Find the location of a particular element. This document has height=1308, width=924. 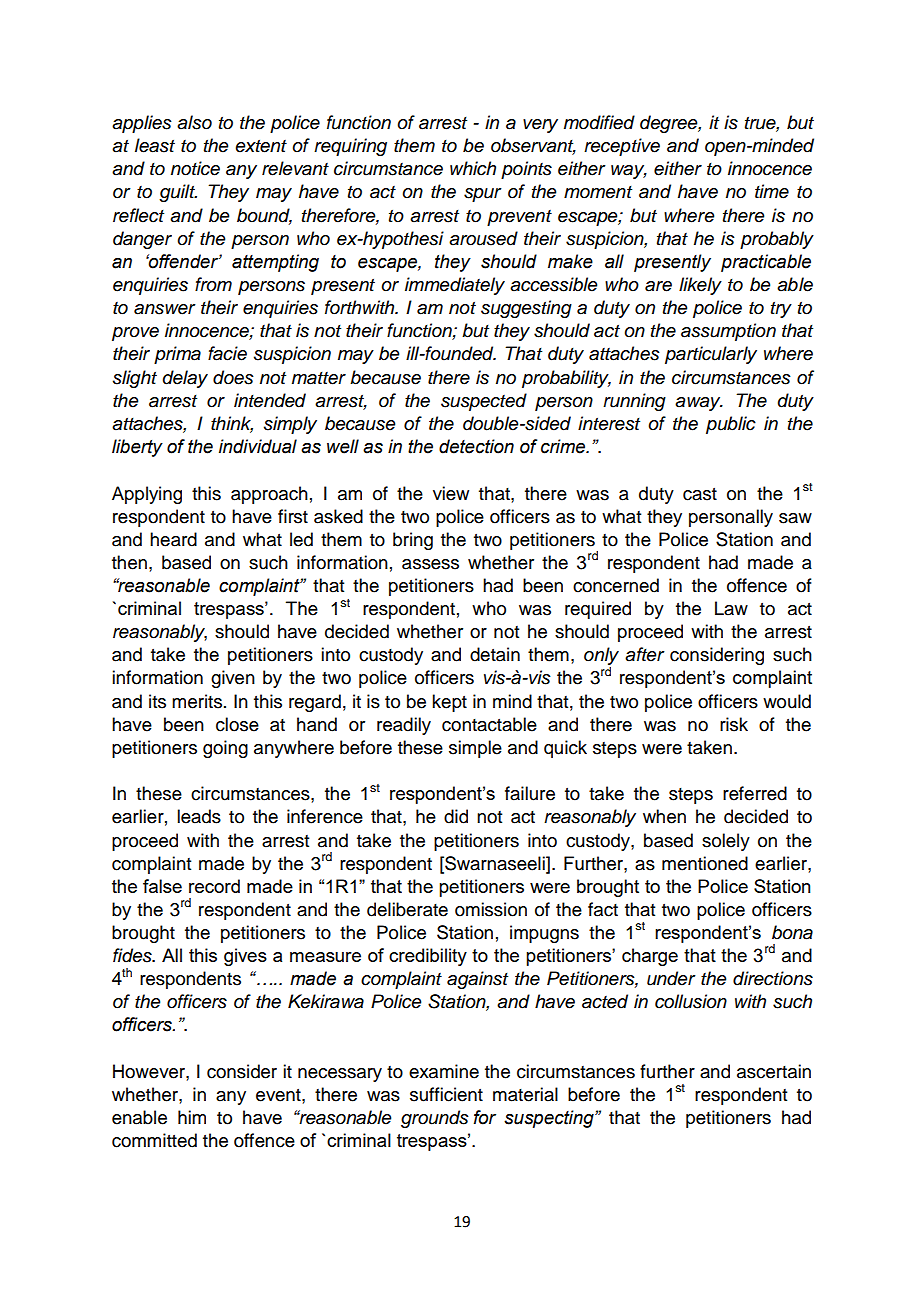

detain is located at coordinates (495, 654).
